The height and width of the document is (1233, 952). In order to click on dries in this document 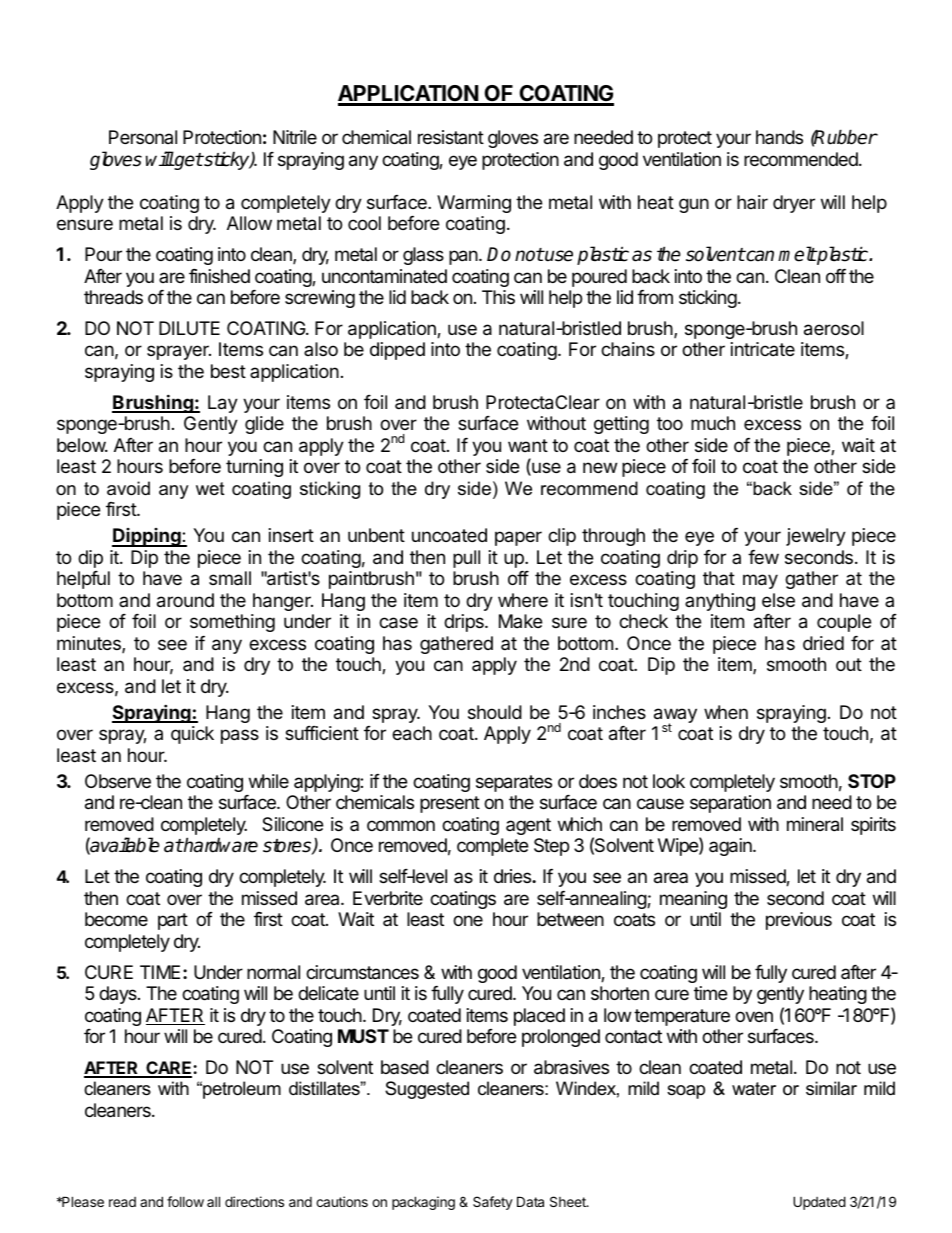, I will do `click(513, 876)`.
